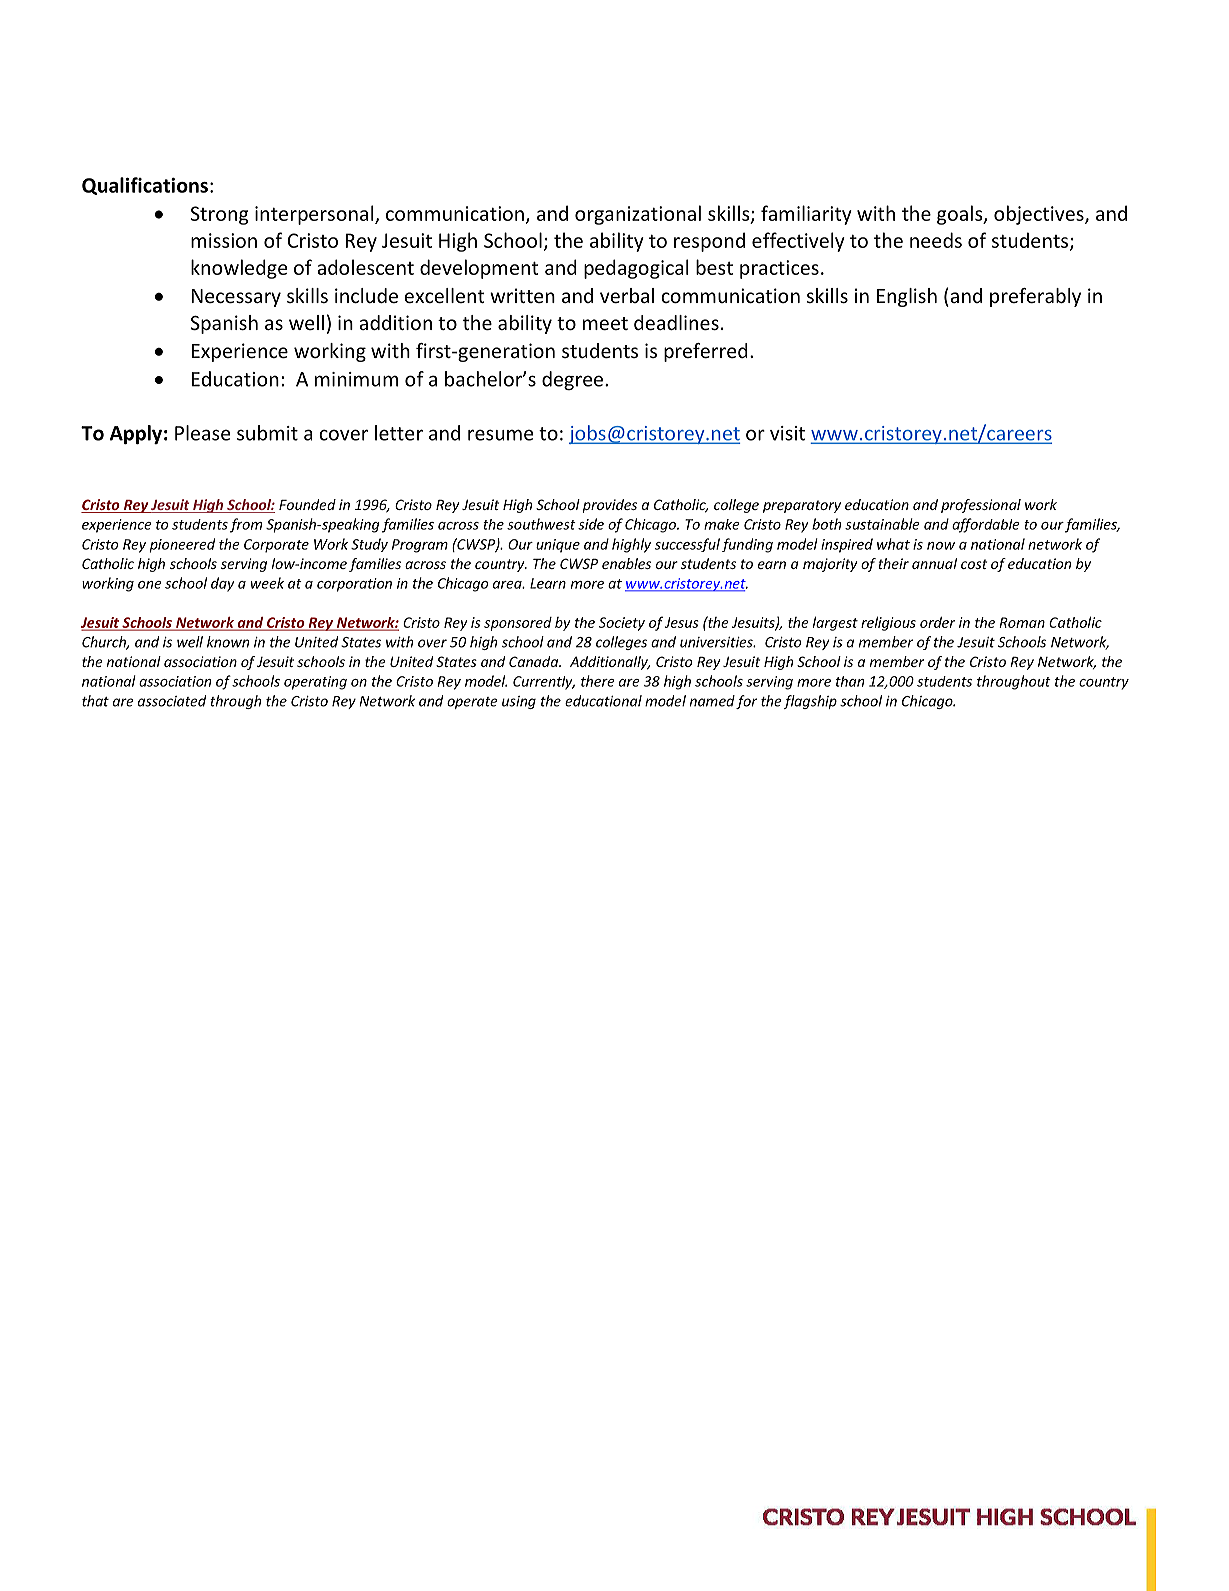 The height and width of the screenshot is (1591, 1229). I want to click on organizational, so click(638, 215).
